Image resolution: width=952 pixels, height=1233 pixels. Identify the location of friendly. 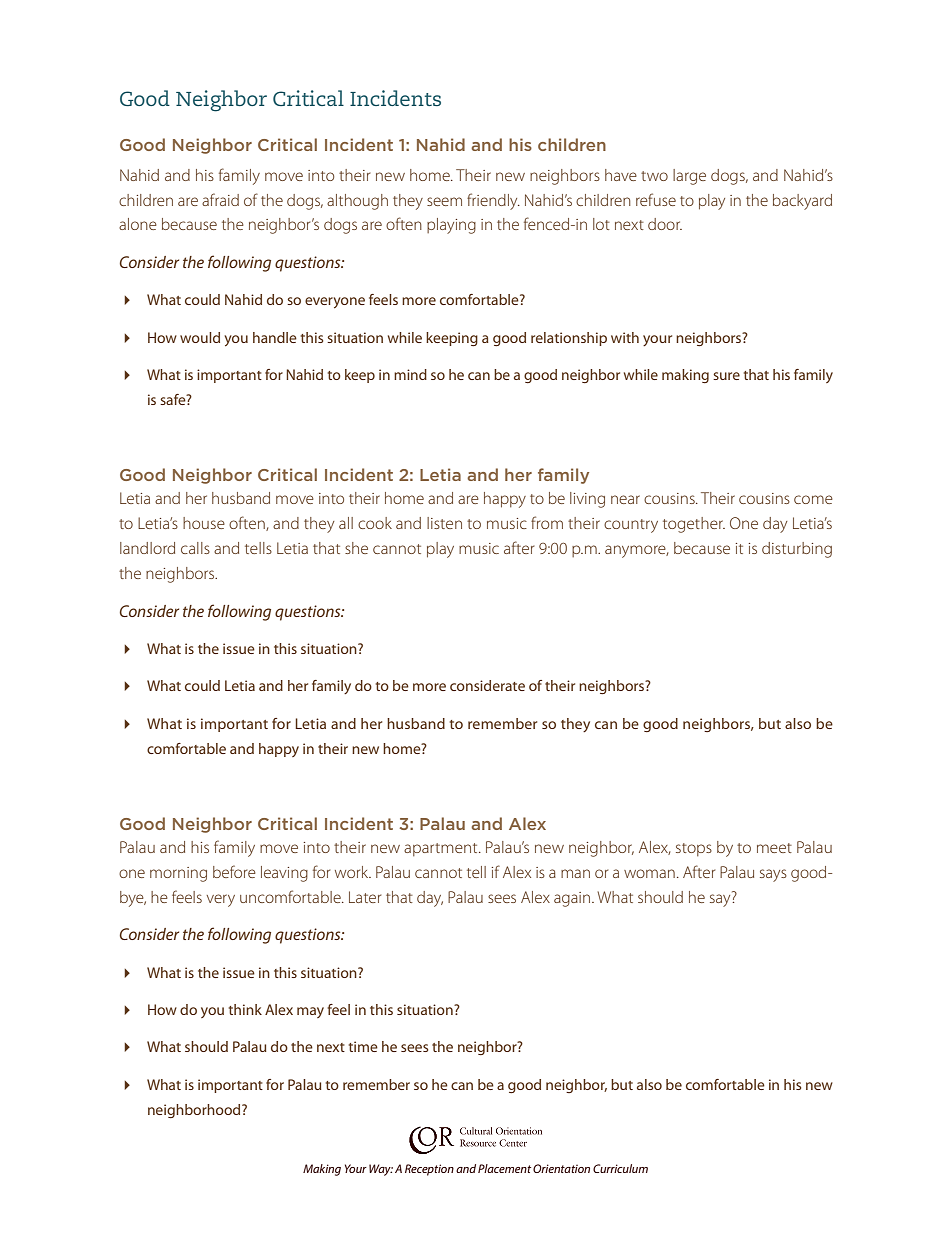
(493, 201).
